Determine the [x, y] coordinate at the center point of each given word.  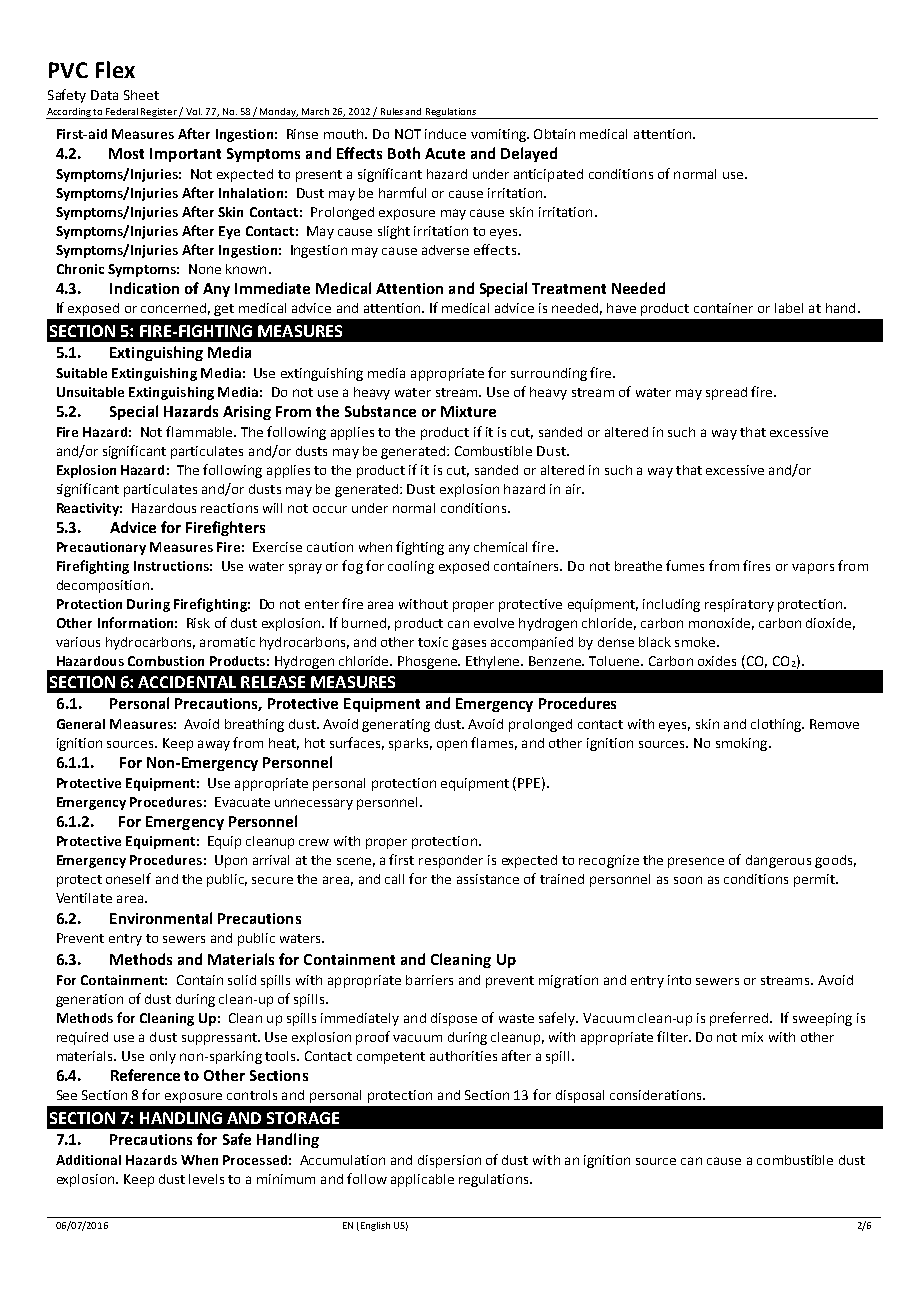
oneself [128, 878]
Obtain [554, 134]
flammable [201, 431]
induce [445, 134]
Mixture [468, 411]
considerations [657, 1095]
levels [206, 1179]
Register [159, 113]
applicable [422, 1180]
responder [451, 861]
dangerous [778, 861]
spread [726, 393]
